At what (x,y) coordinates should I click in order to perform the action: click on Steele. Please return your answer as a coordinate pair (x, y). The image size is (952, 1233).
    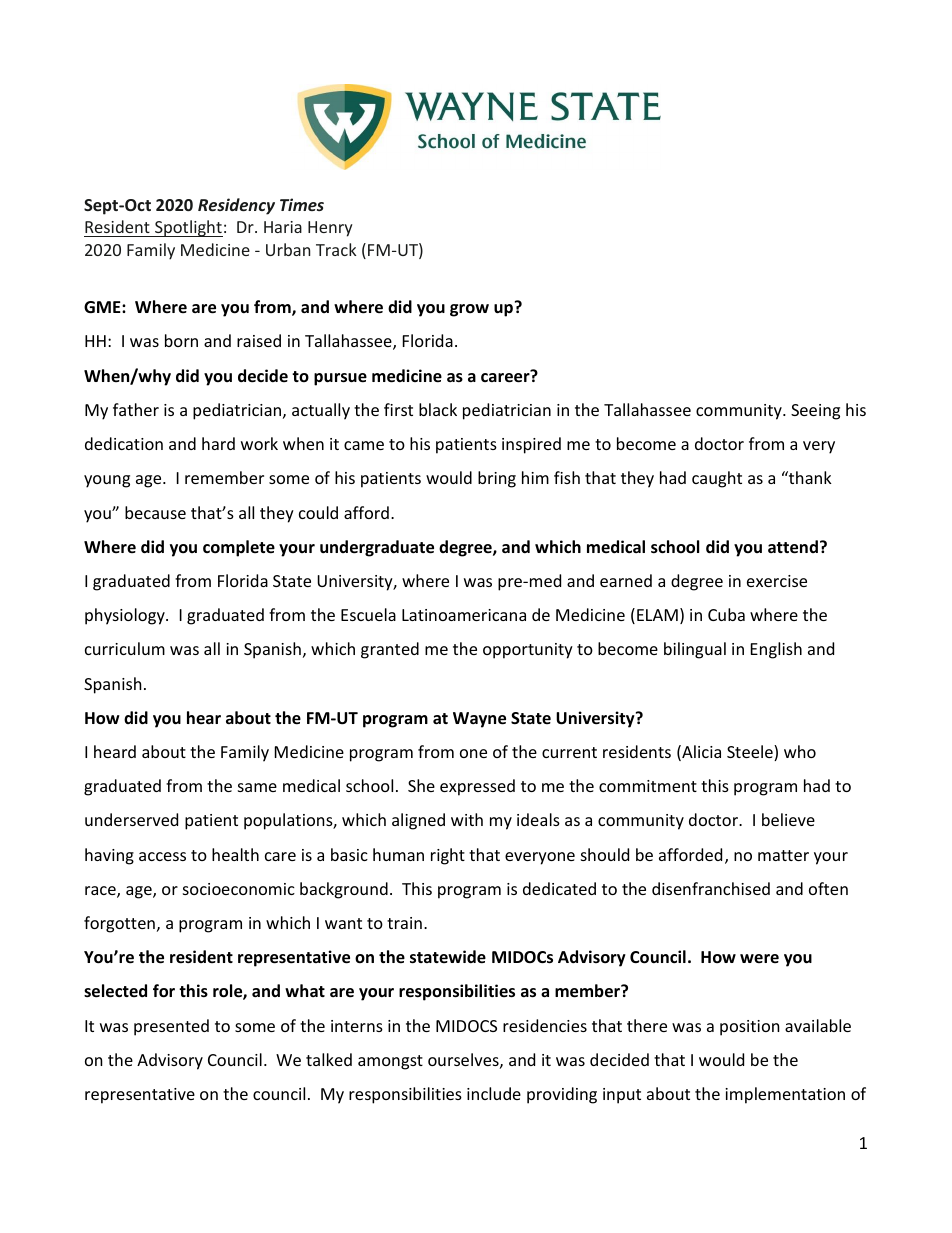
    Looking at the image, I should click on (751, 753).
